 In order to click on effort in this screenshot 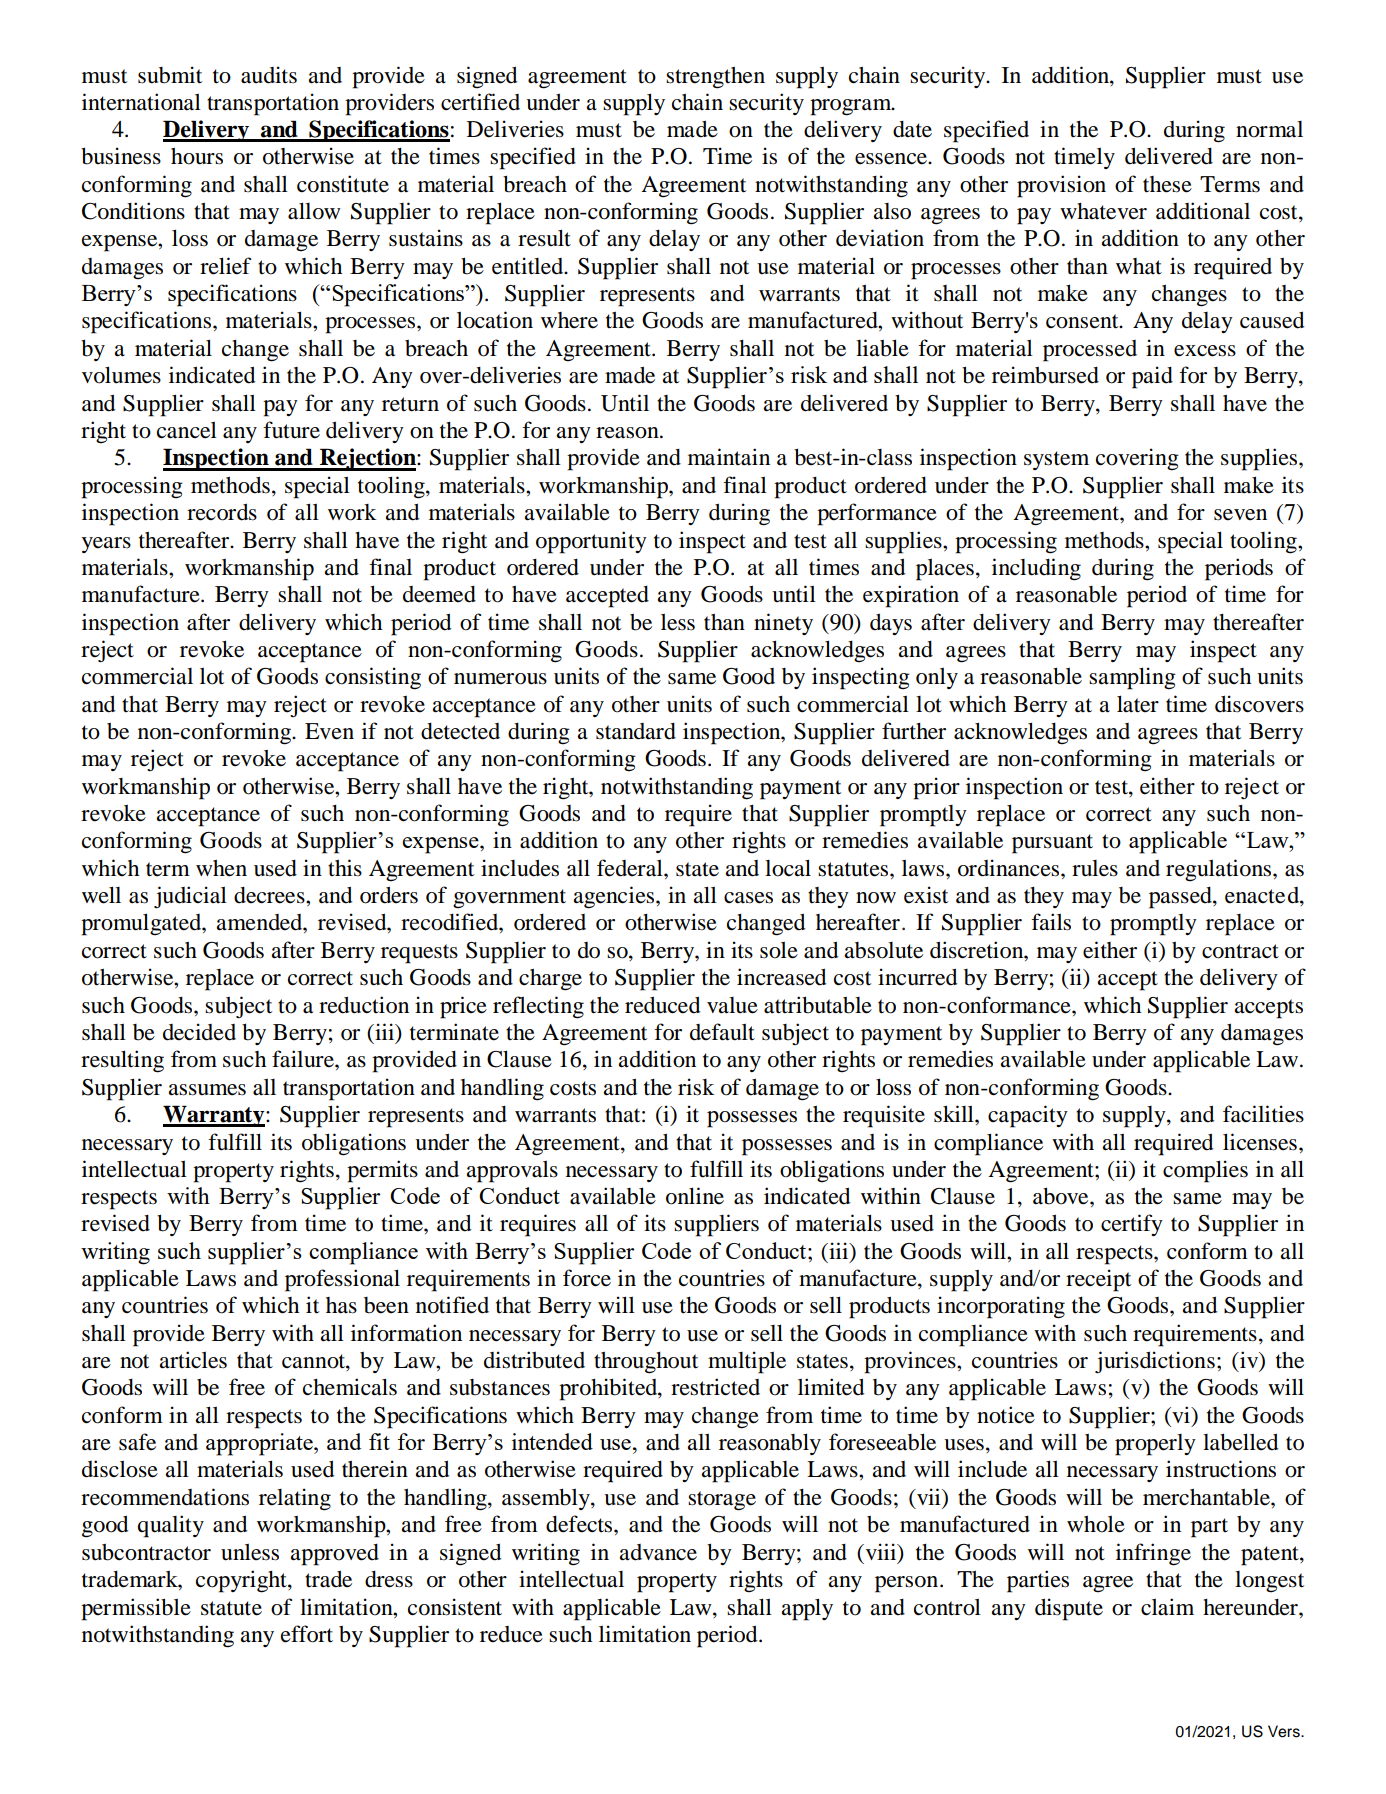, I will do `click(307, 1634)`.
